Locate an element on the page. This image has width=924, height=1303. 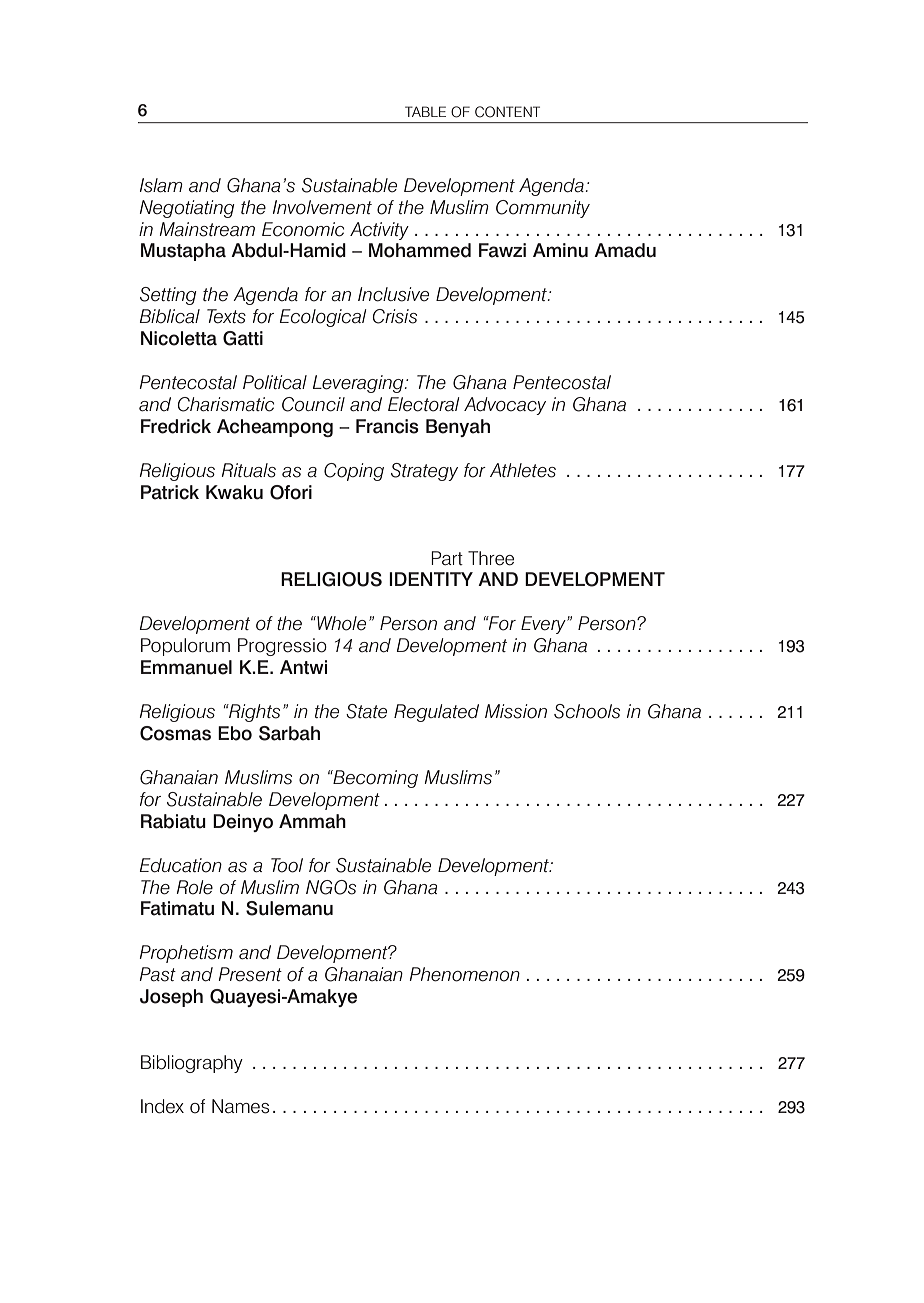
Every is located at coordinates (544, 625).
